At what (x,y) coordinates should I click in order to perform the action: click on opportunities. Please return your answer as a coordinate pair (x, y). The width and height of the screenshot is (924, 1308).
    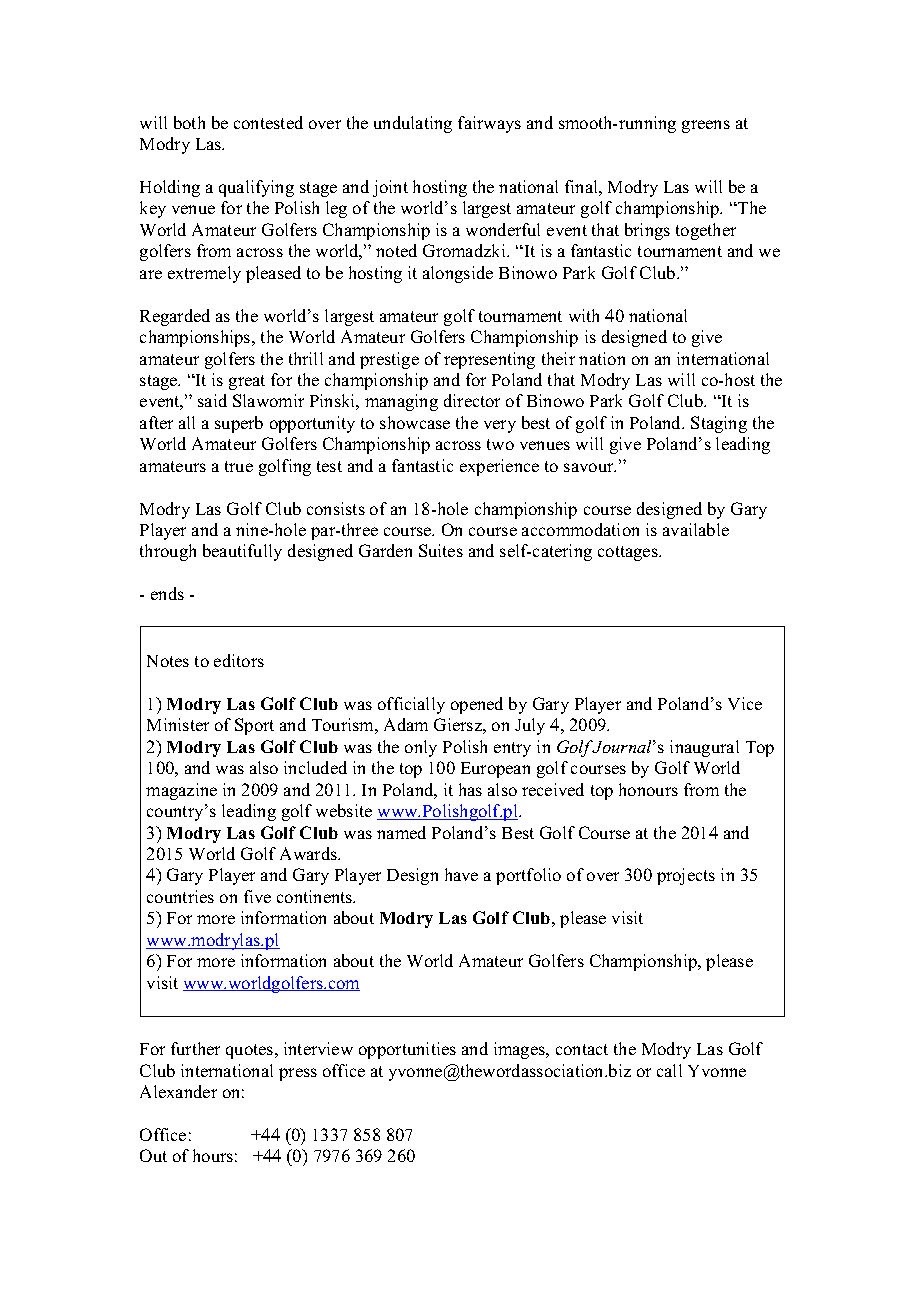
    Looking at the image, I should click on (407, 1050).
